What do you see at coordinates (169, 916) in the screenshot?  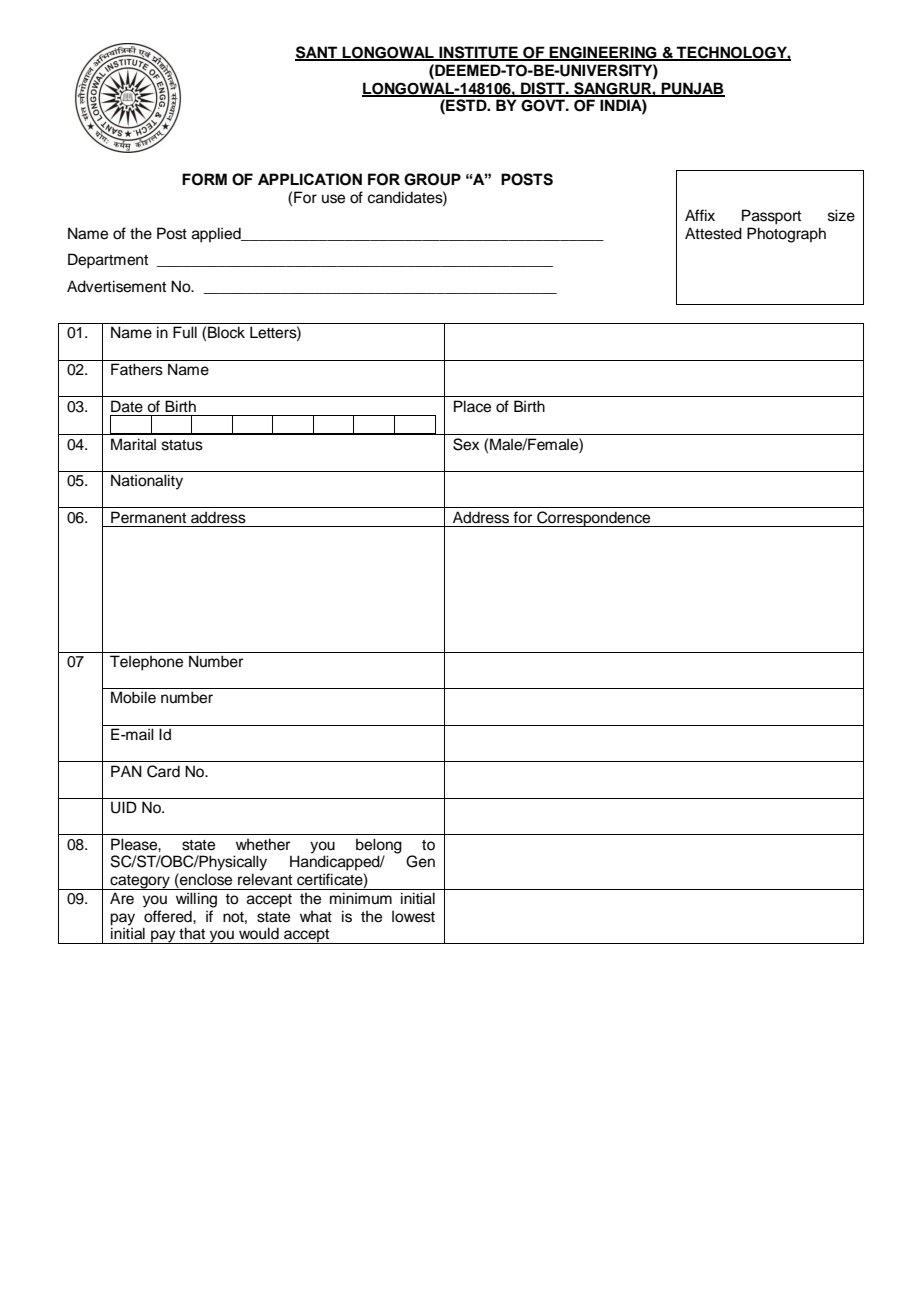 I see `offered` at bounding box center [169, 916].
